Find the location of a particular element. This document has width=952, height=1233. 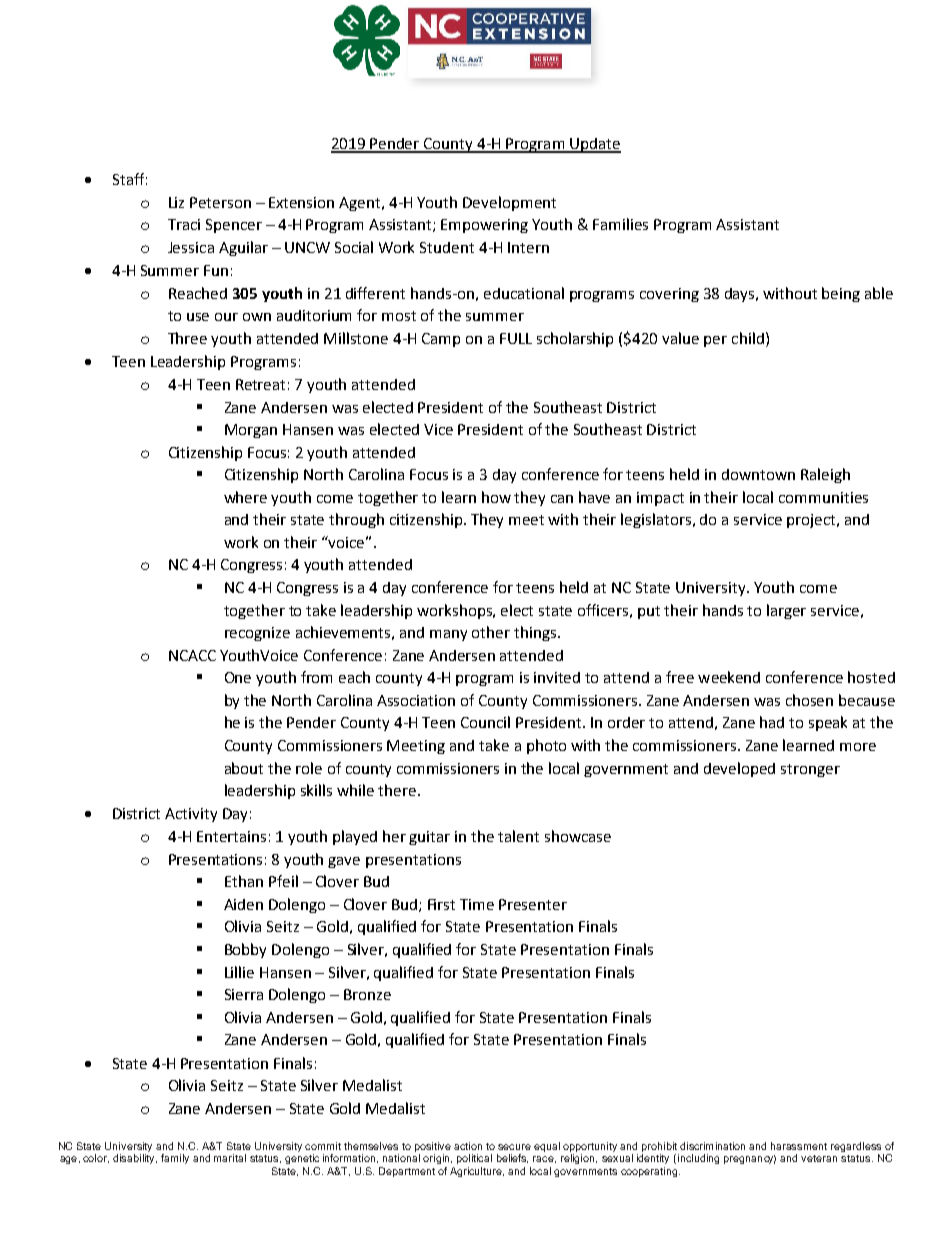

stronger is located at coordinates (810, 770).
